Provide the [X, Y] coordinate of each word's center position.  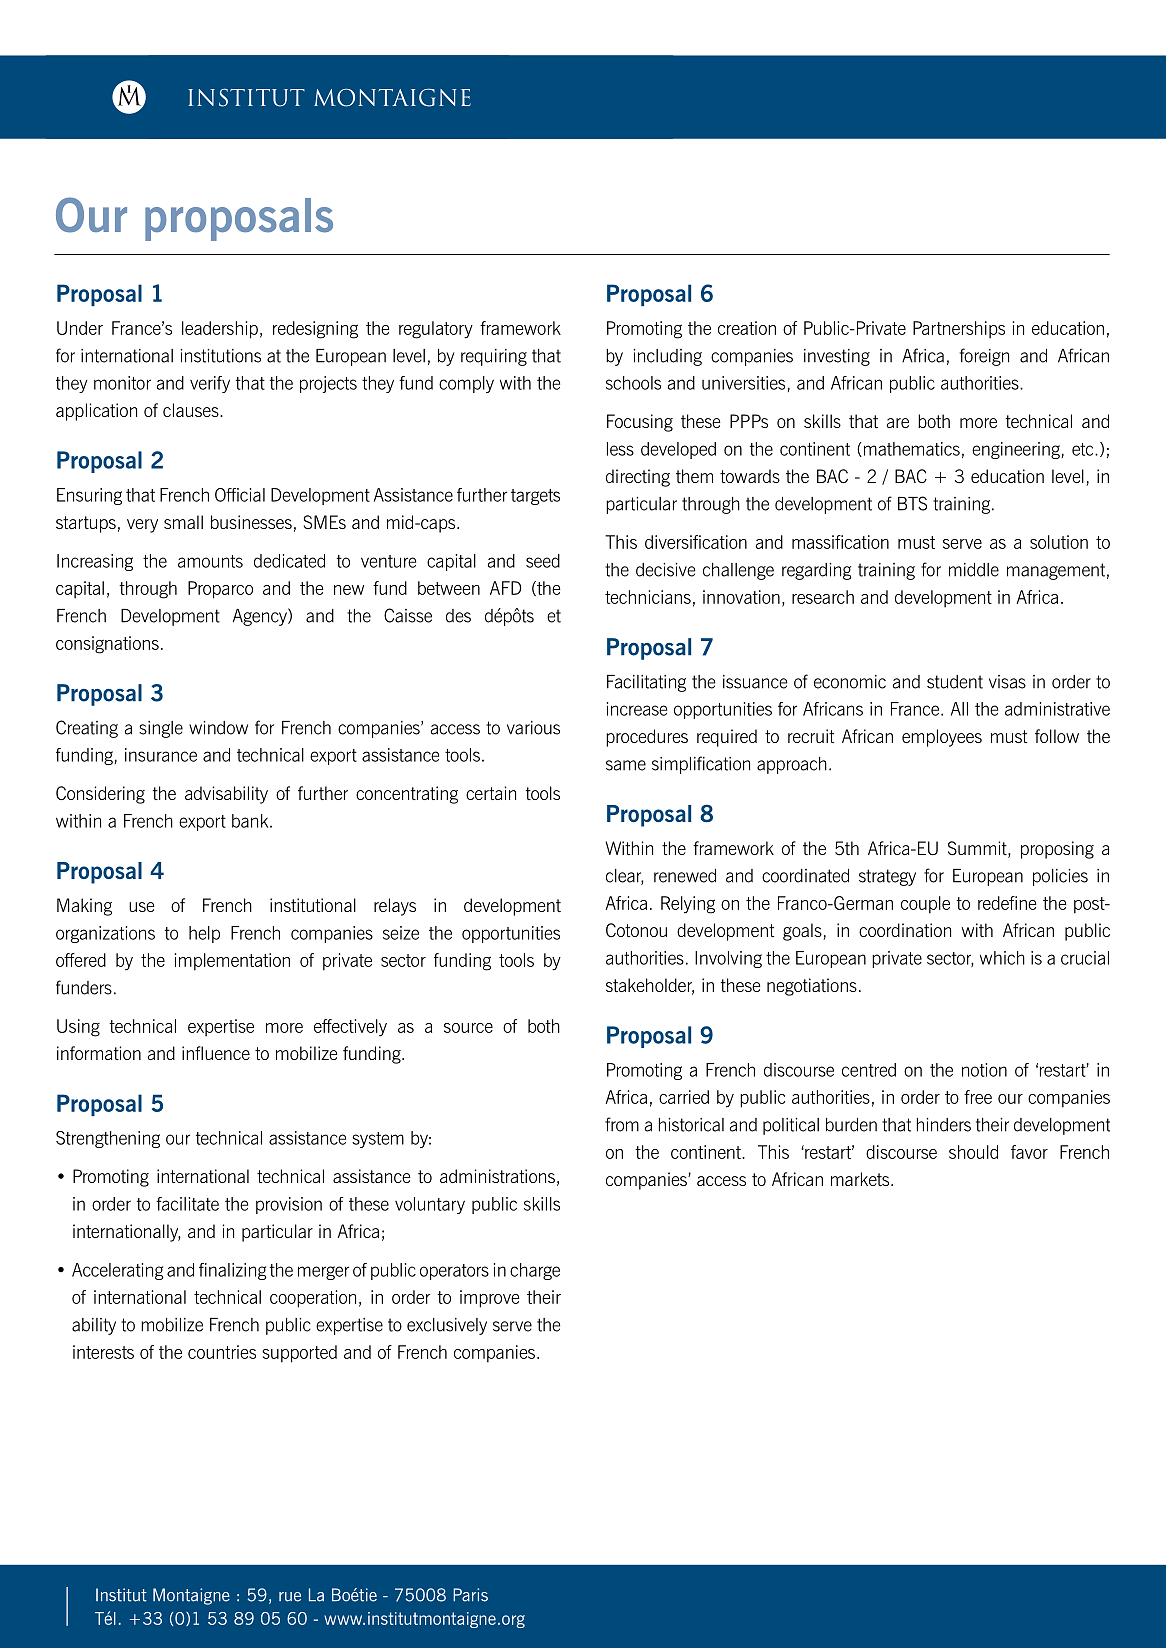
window [218, 728]
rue [290, 1597]
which [1002, 958]
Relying [688, 905]
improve [490, 1299]
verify [210, 384]
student [955, 682]
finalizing [233, 1271]
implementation [232, 962]
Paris [470, 1595]
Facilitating [646, 683]
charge [535, 1271]
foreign [984, 357]
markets [861, 1179]
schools [633, 383]
